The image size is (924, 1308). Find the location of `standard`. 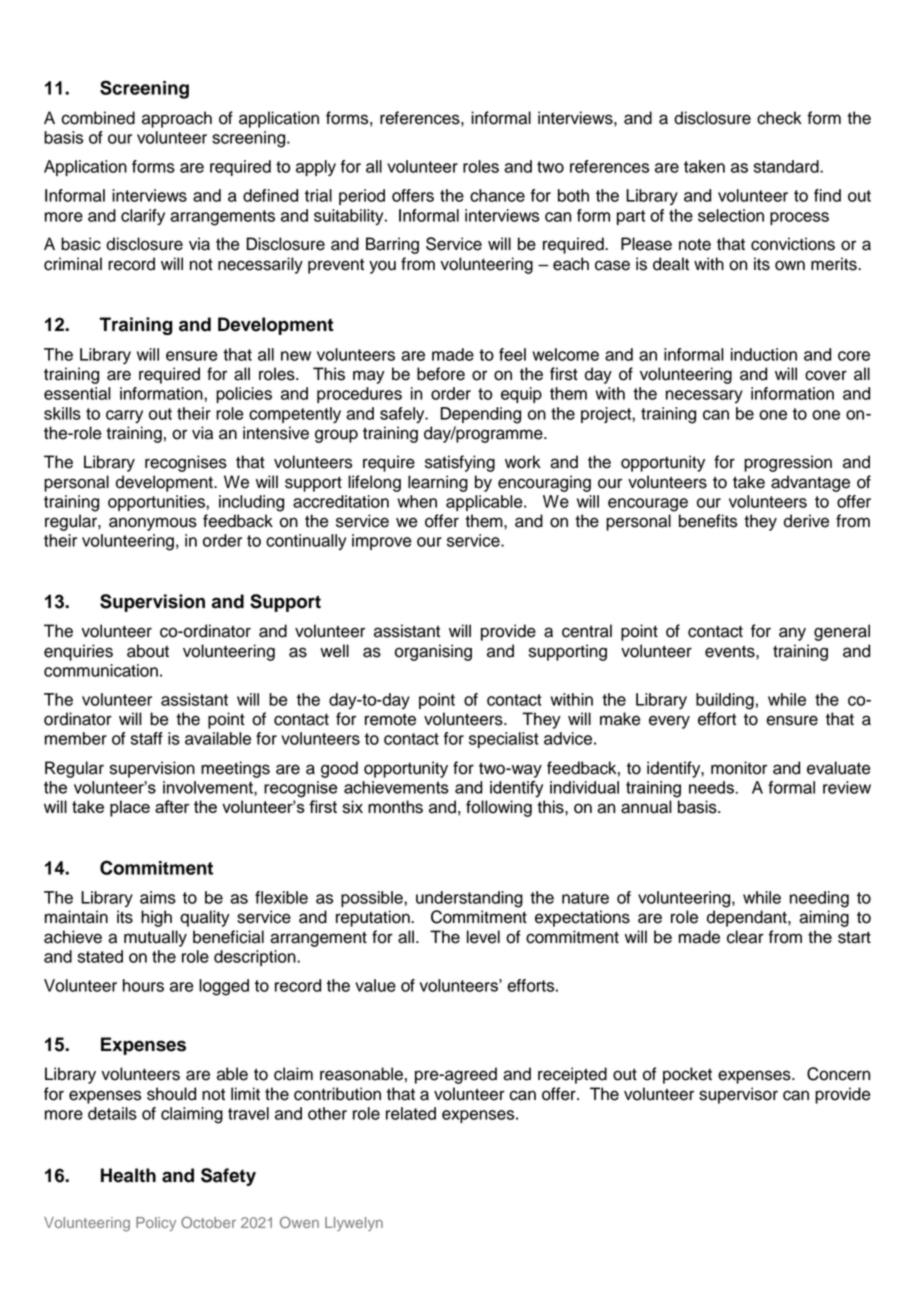

standard is located at coordinates (787, 166).
